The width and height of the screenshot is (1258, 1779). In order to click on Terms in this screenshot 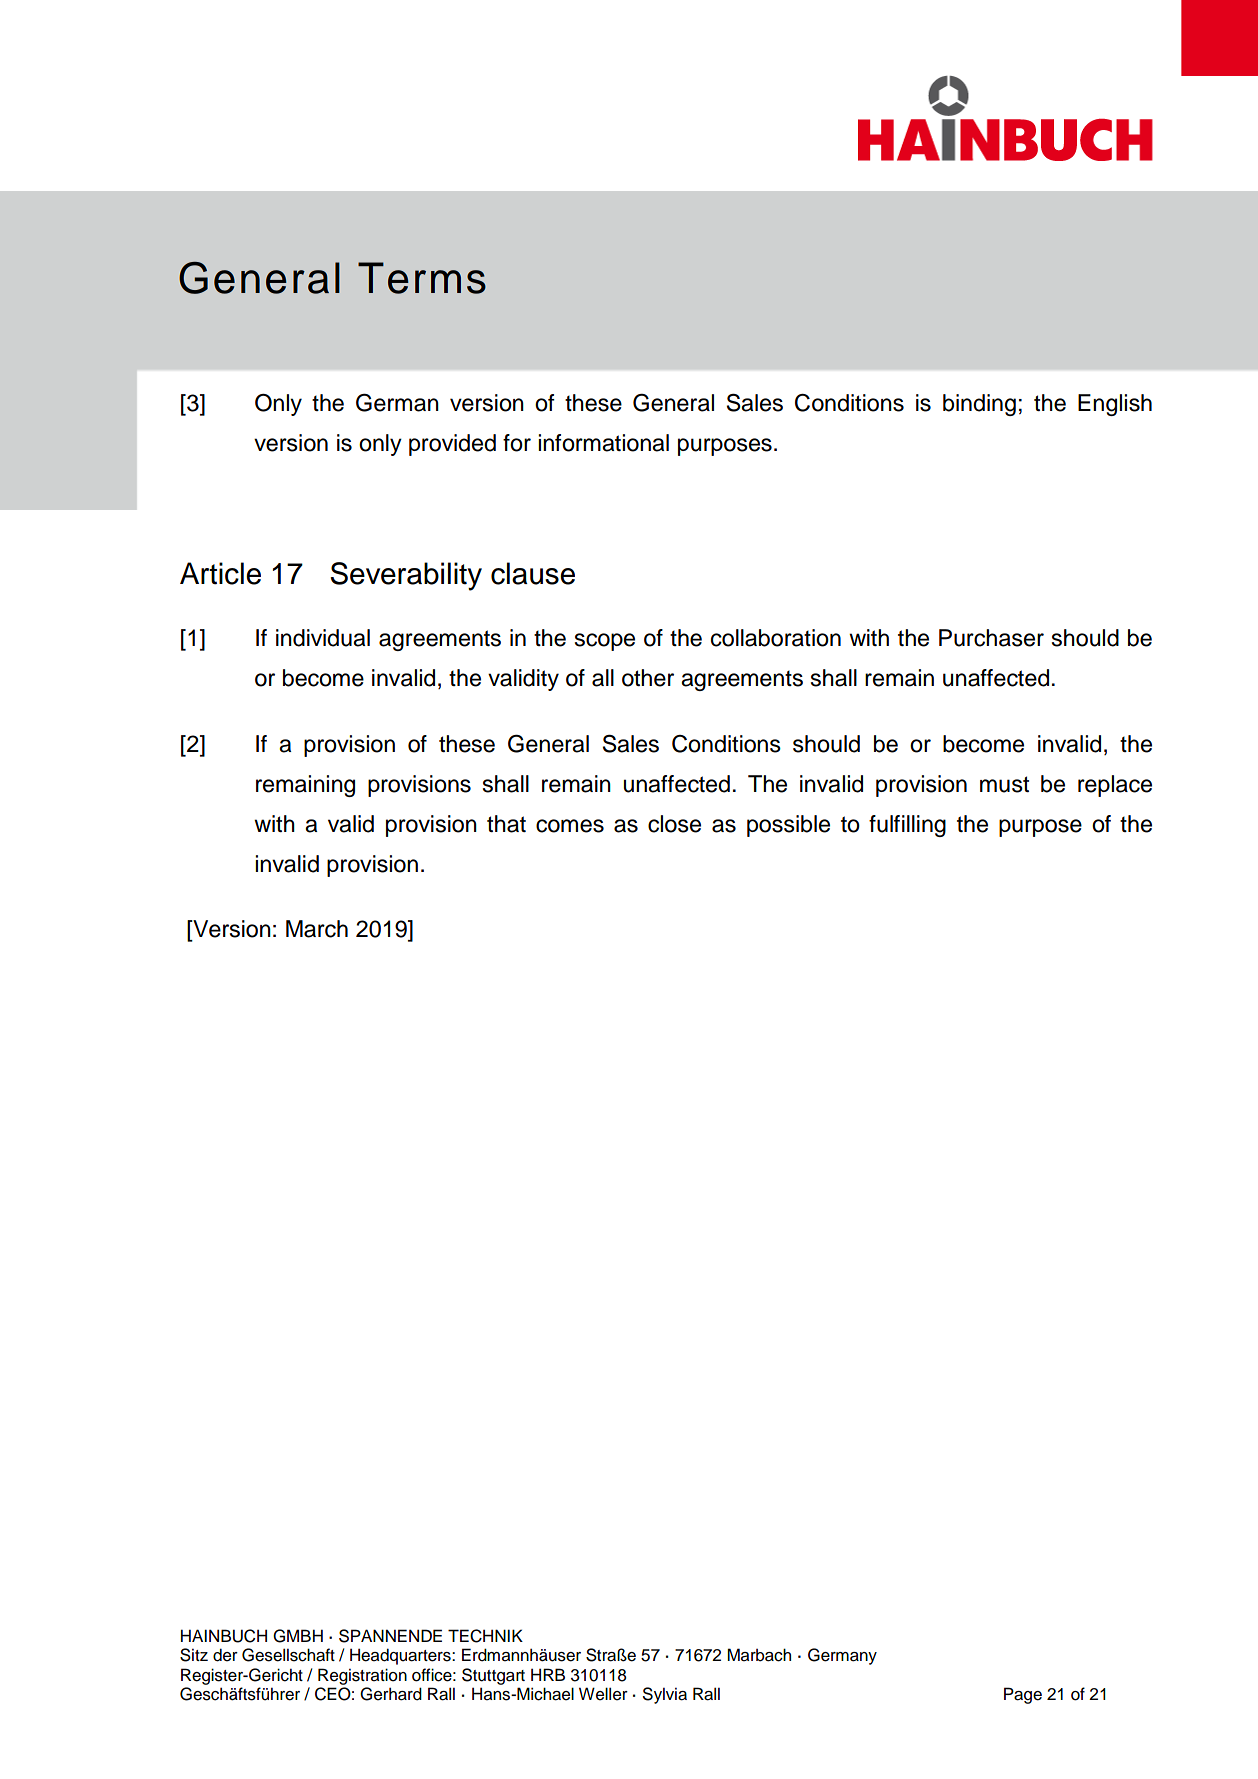, I will do `click(422, 278)`.
